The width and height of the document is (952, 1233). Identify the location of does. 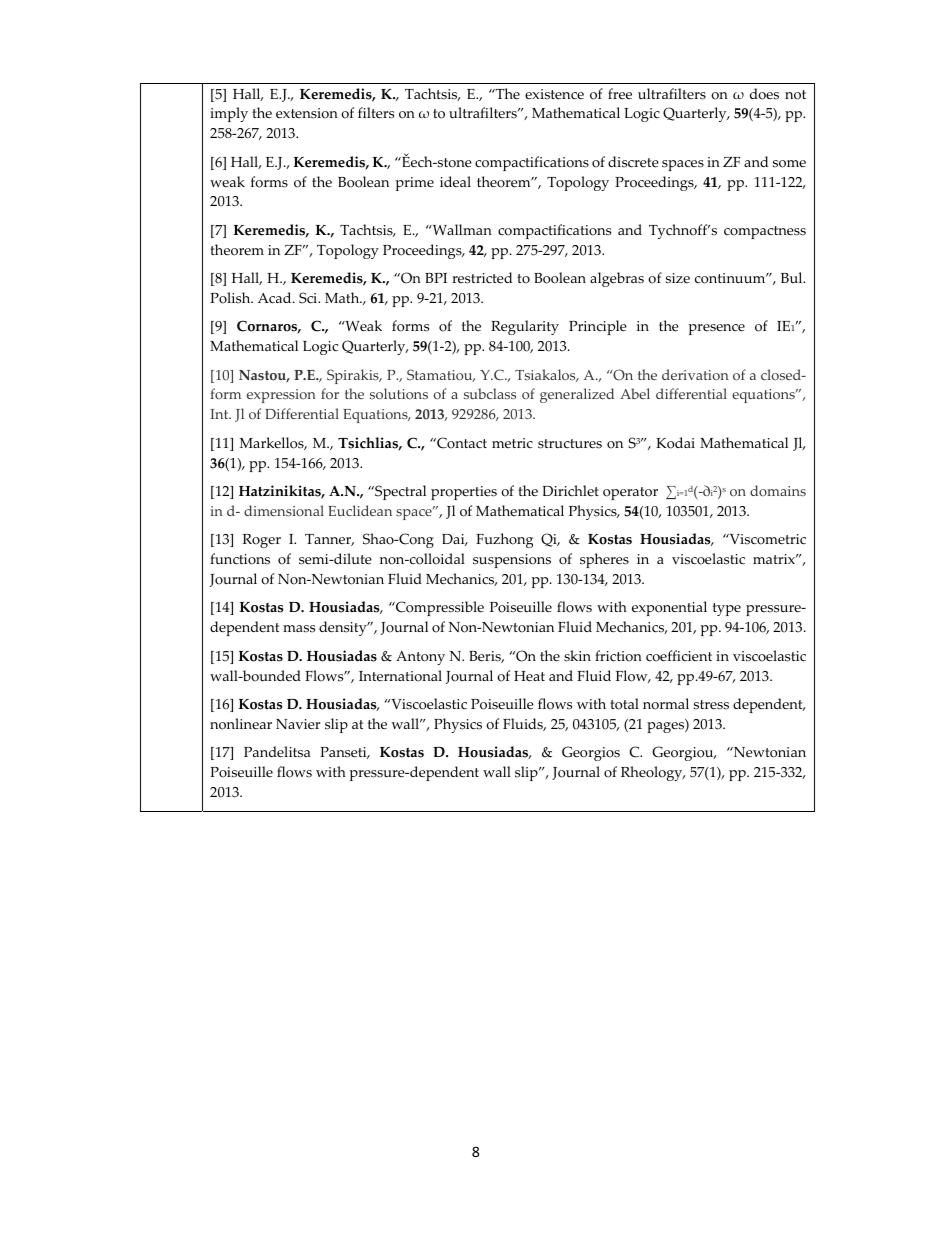
(764, 94).
